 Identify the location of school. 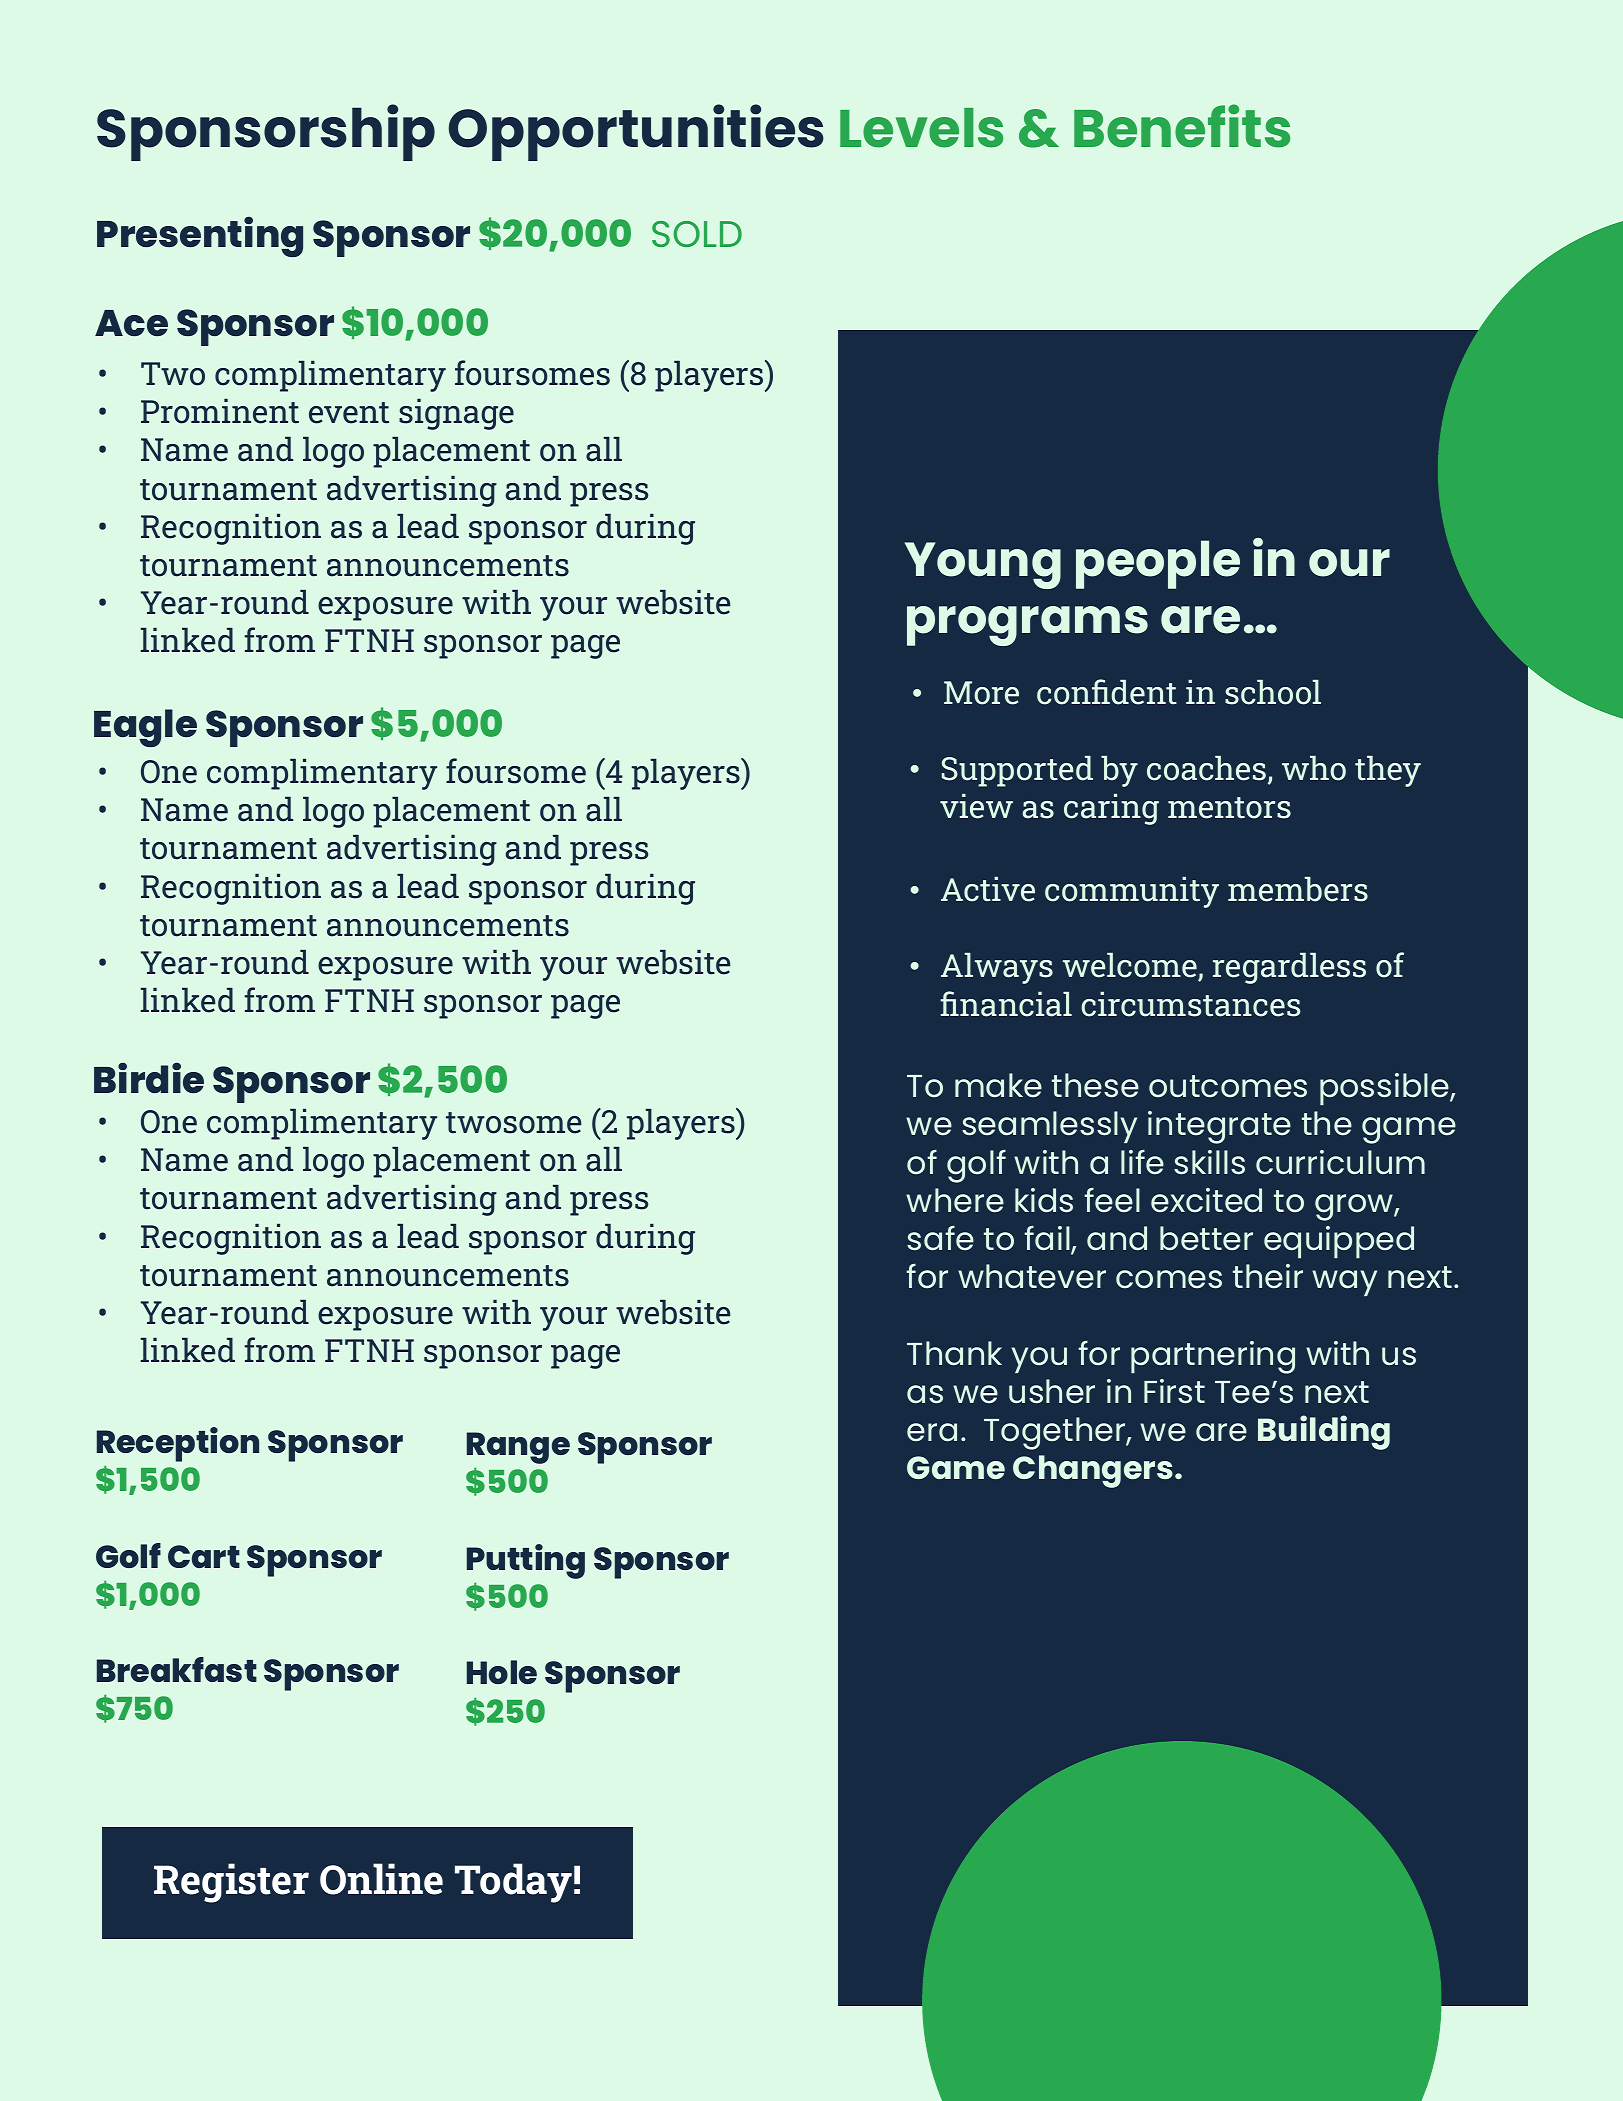
(1273, 692).
